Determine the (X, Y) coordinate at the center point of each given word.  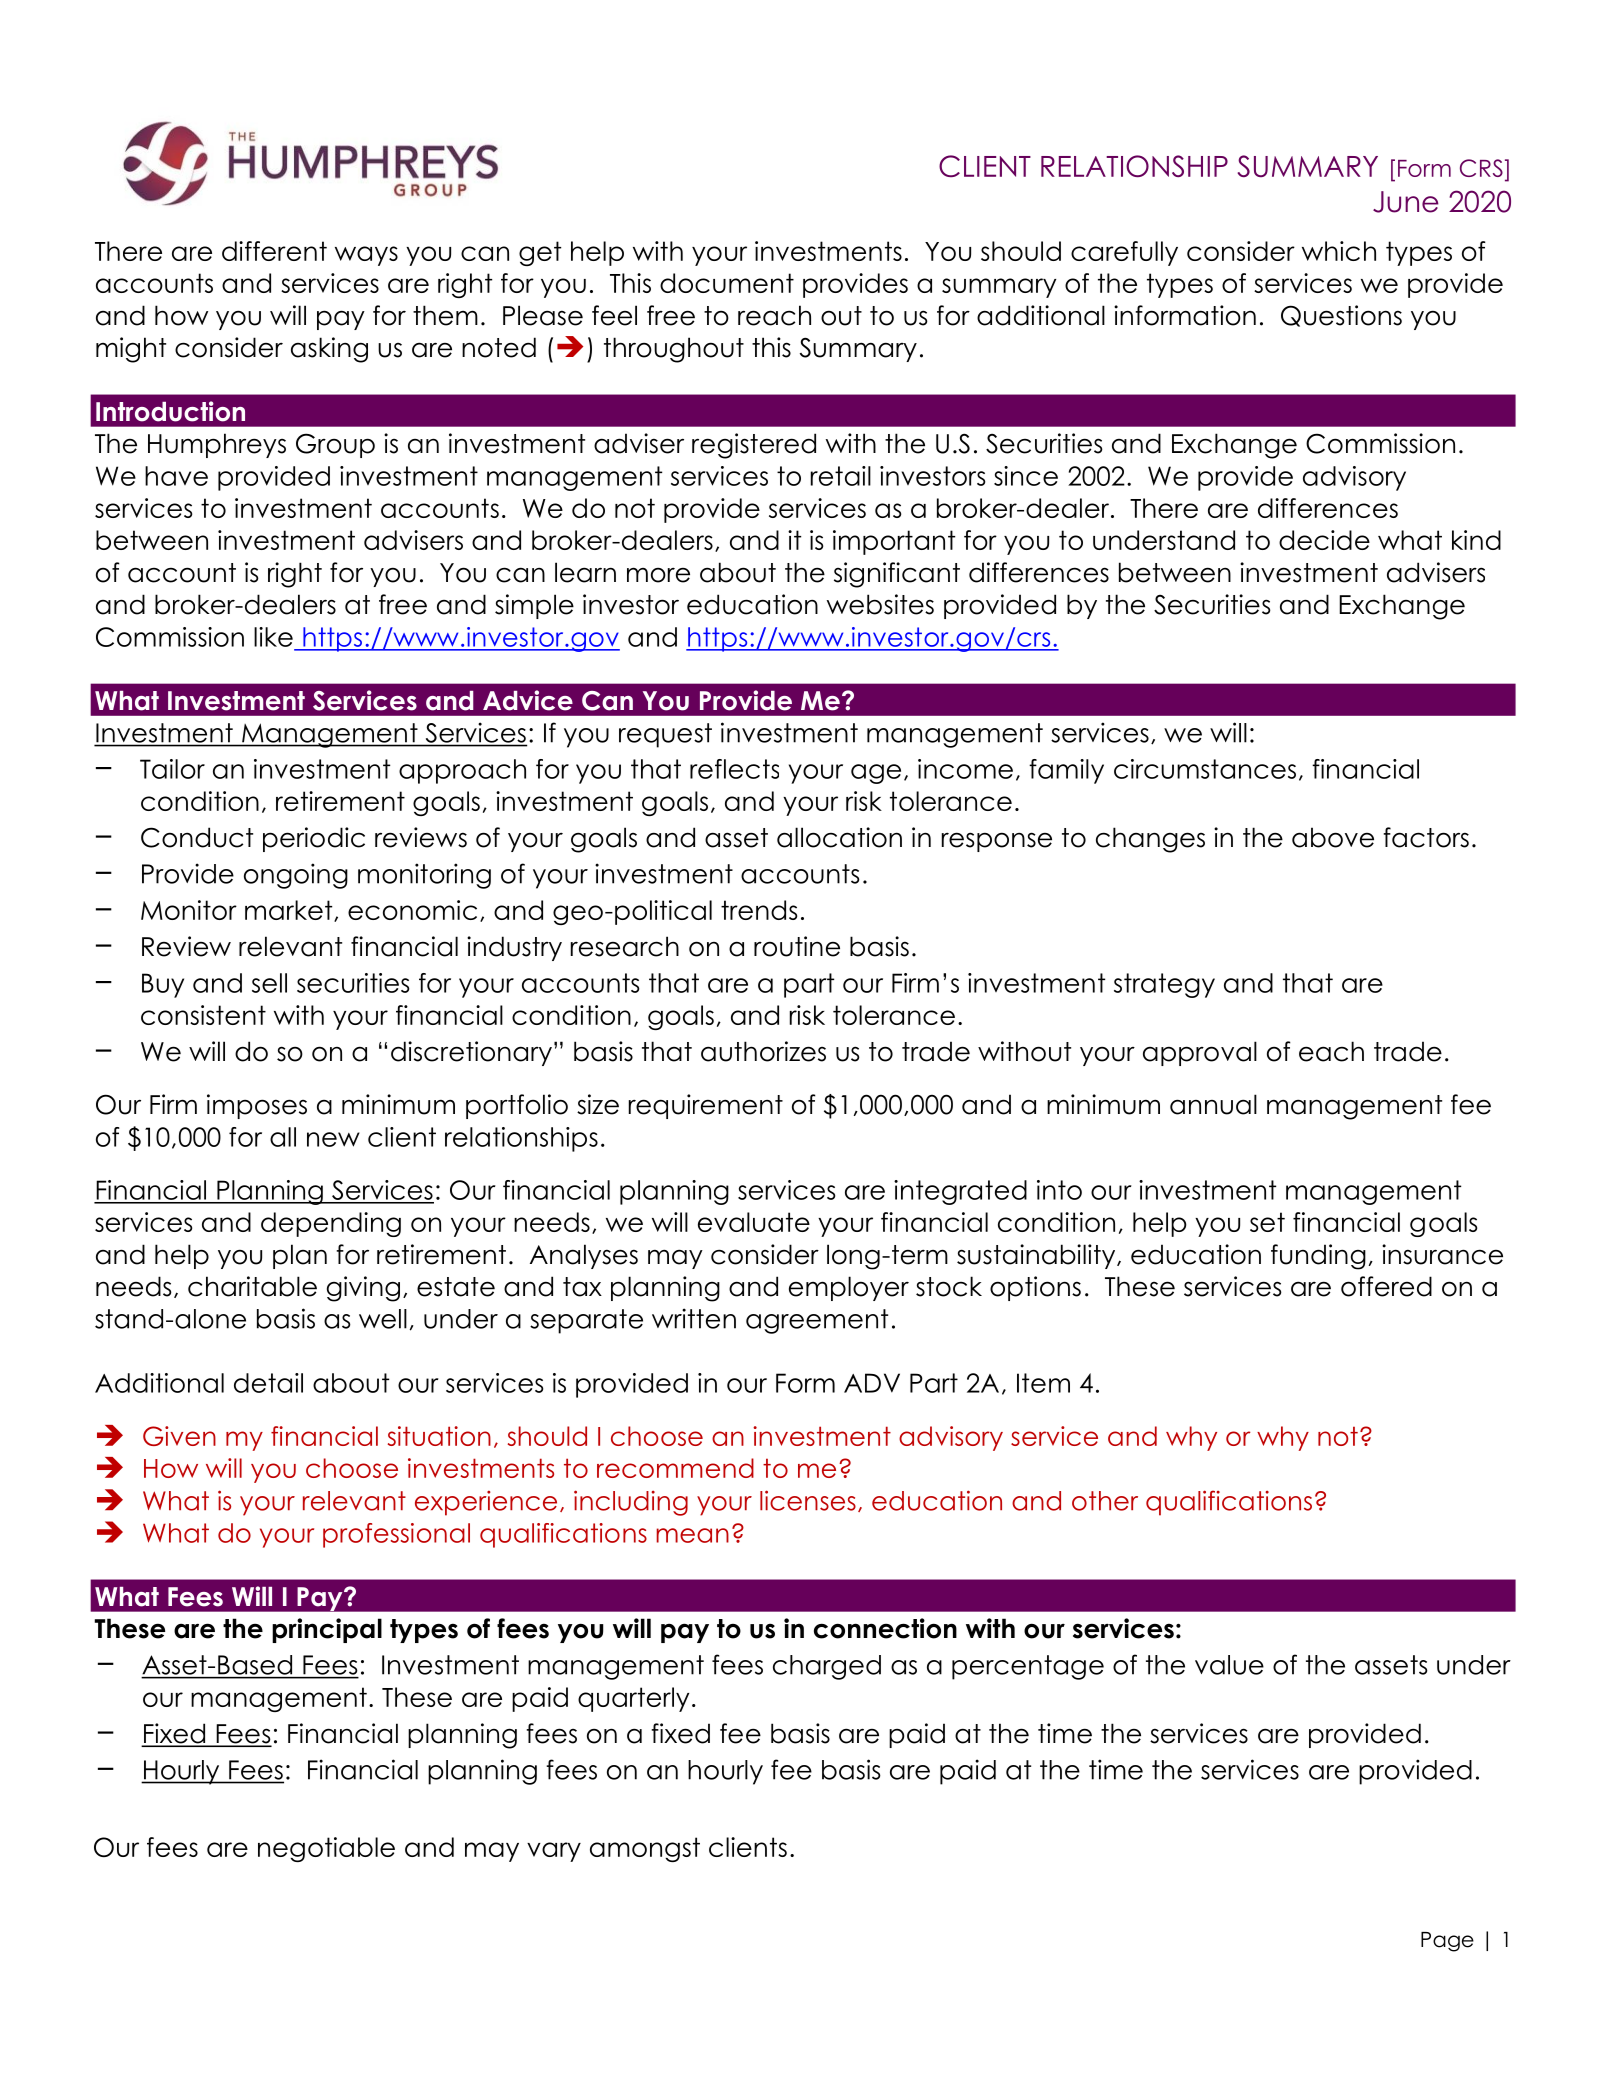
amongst (645, 1849)
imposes (257, 1106)
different (274, 251)
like (273, 637)
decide (1324, 540)
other (1105, 1501)
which (1339, 251)
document (727, 283)
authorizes (763, 1051)
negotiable (326, 1849)
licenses (808, 1500)
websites (880, 604)
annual (1213, 1104)
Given (179, 1436)
